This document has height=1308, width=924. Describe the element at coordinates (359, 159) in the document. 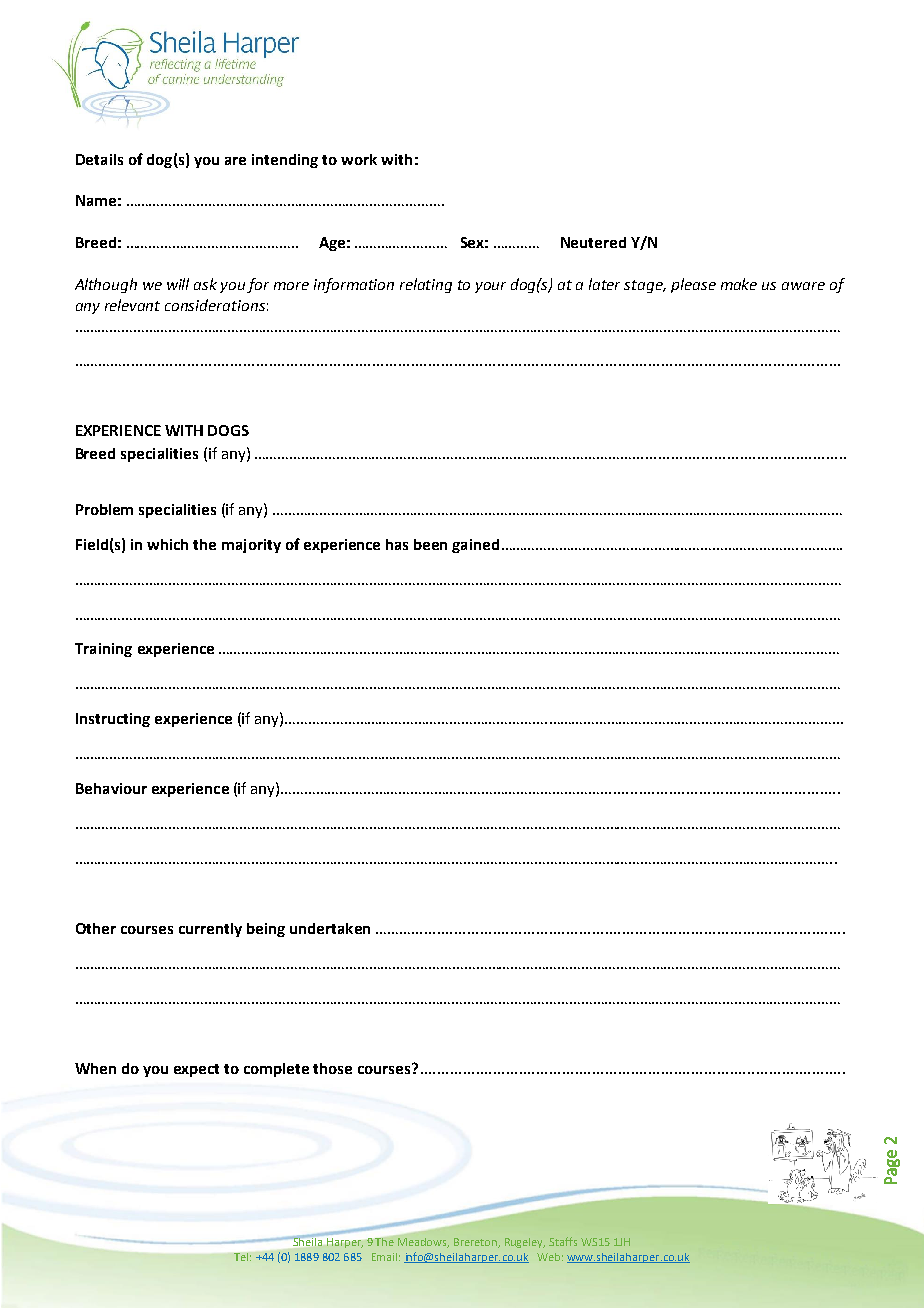

I see `work` at that location.
